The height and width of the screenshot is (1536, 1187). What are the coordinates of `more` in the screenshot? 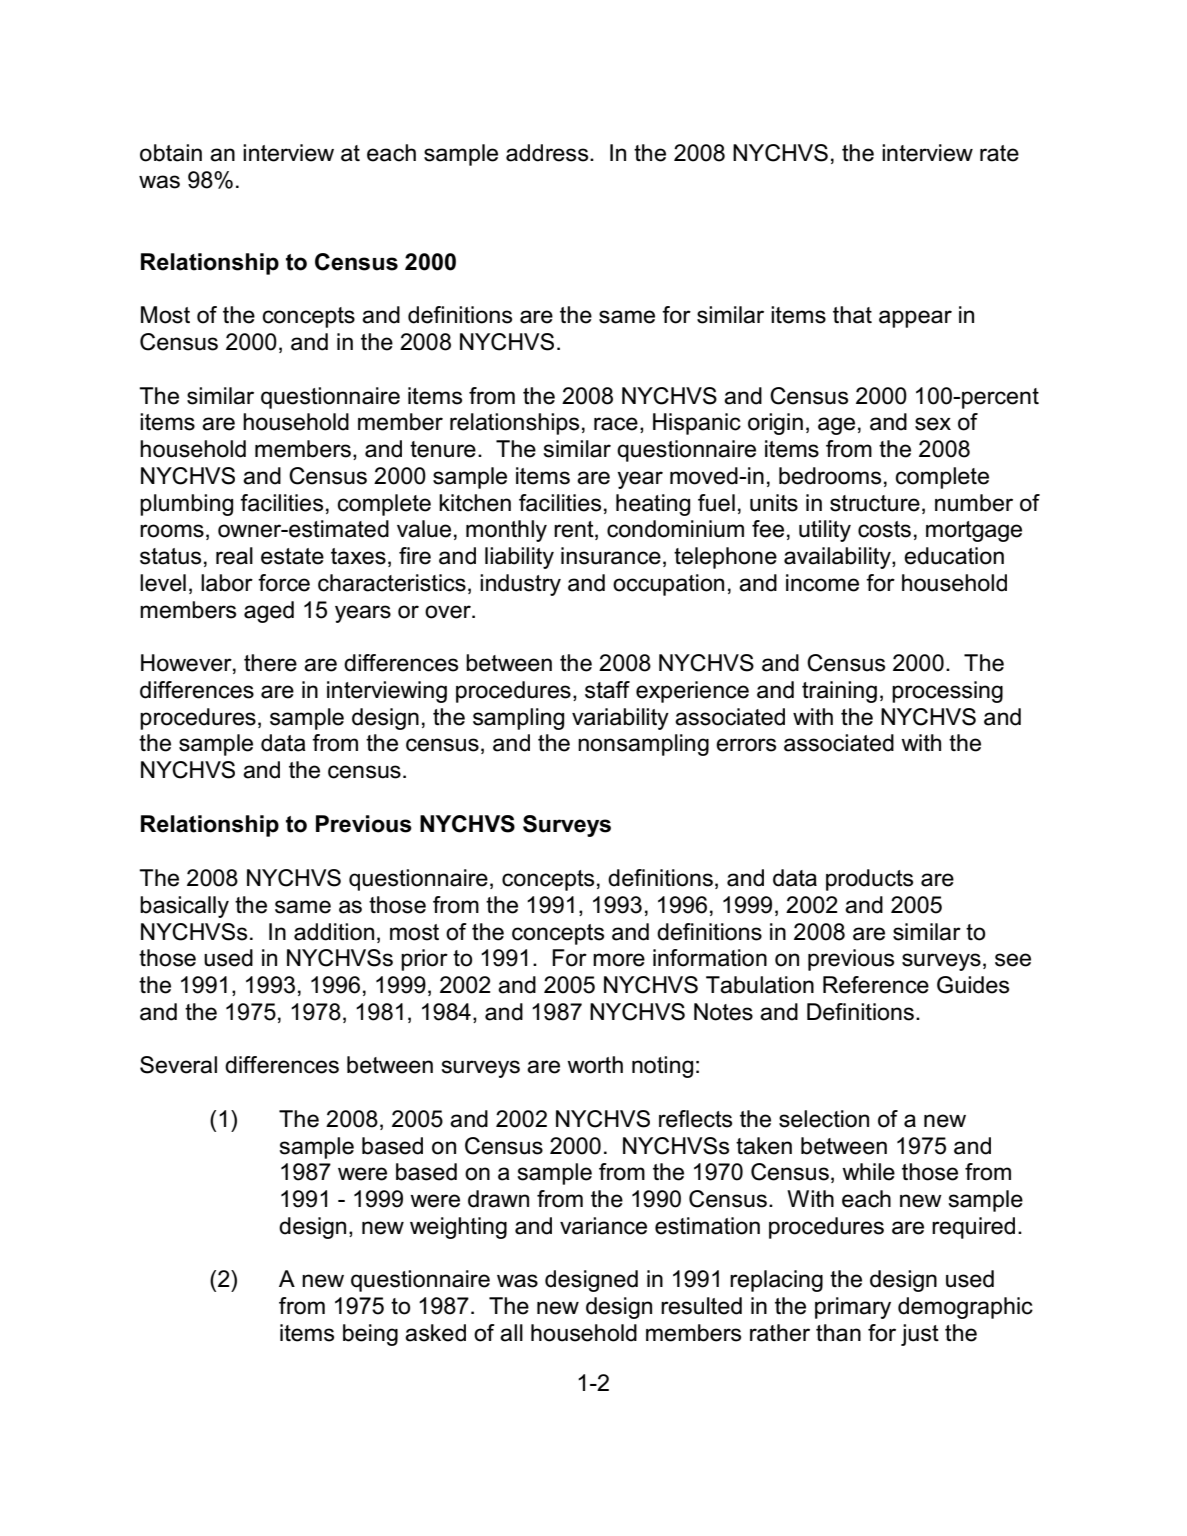 It's located at (619, 960).
